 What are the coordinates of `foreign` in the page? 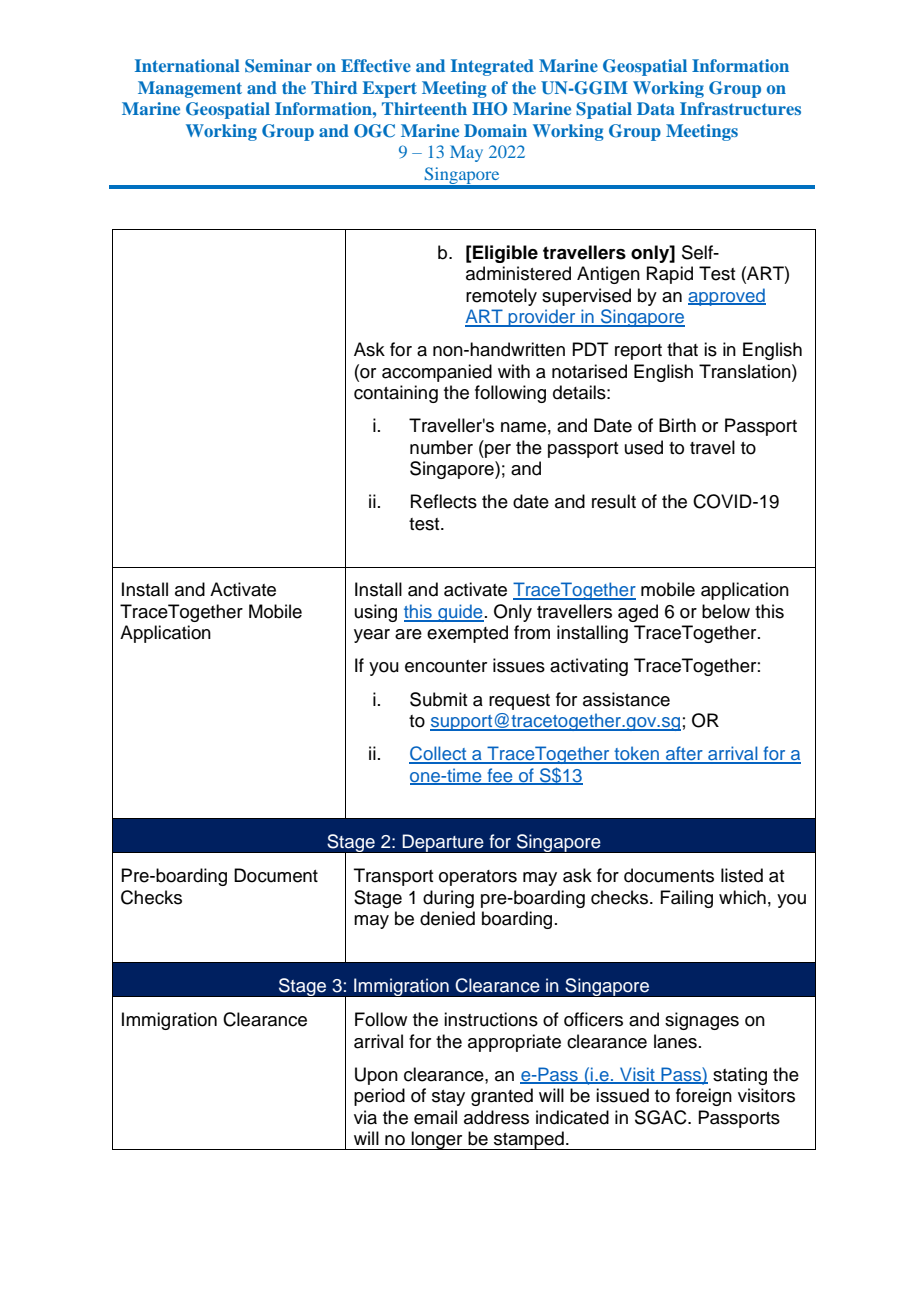 It's located at (704, 1097).
